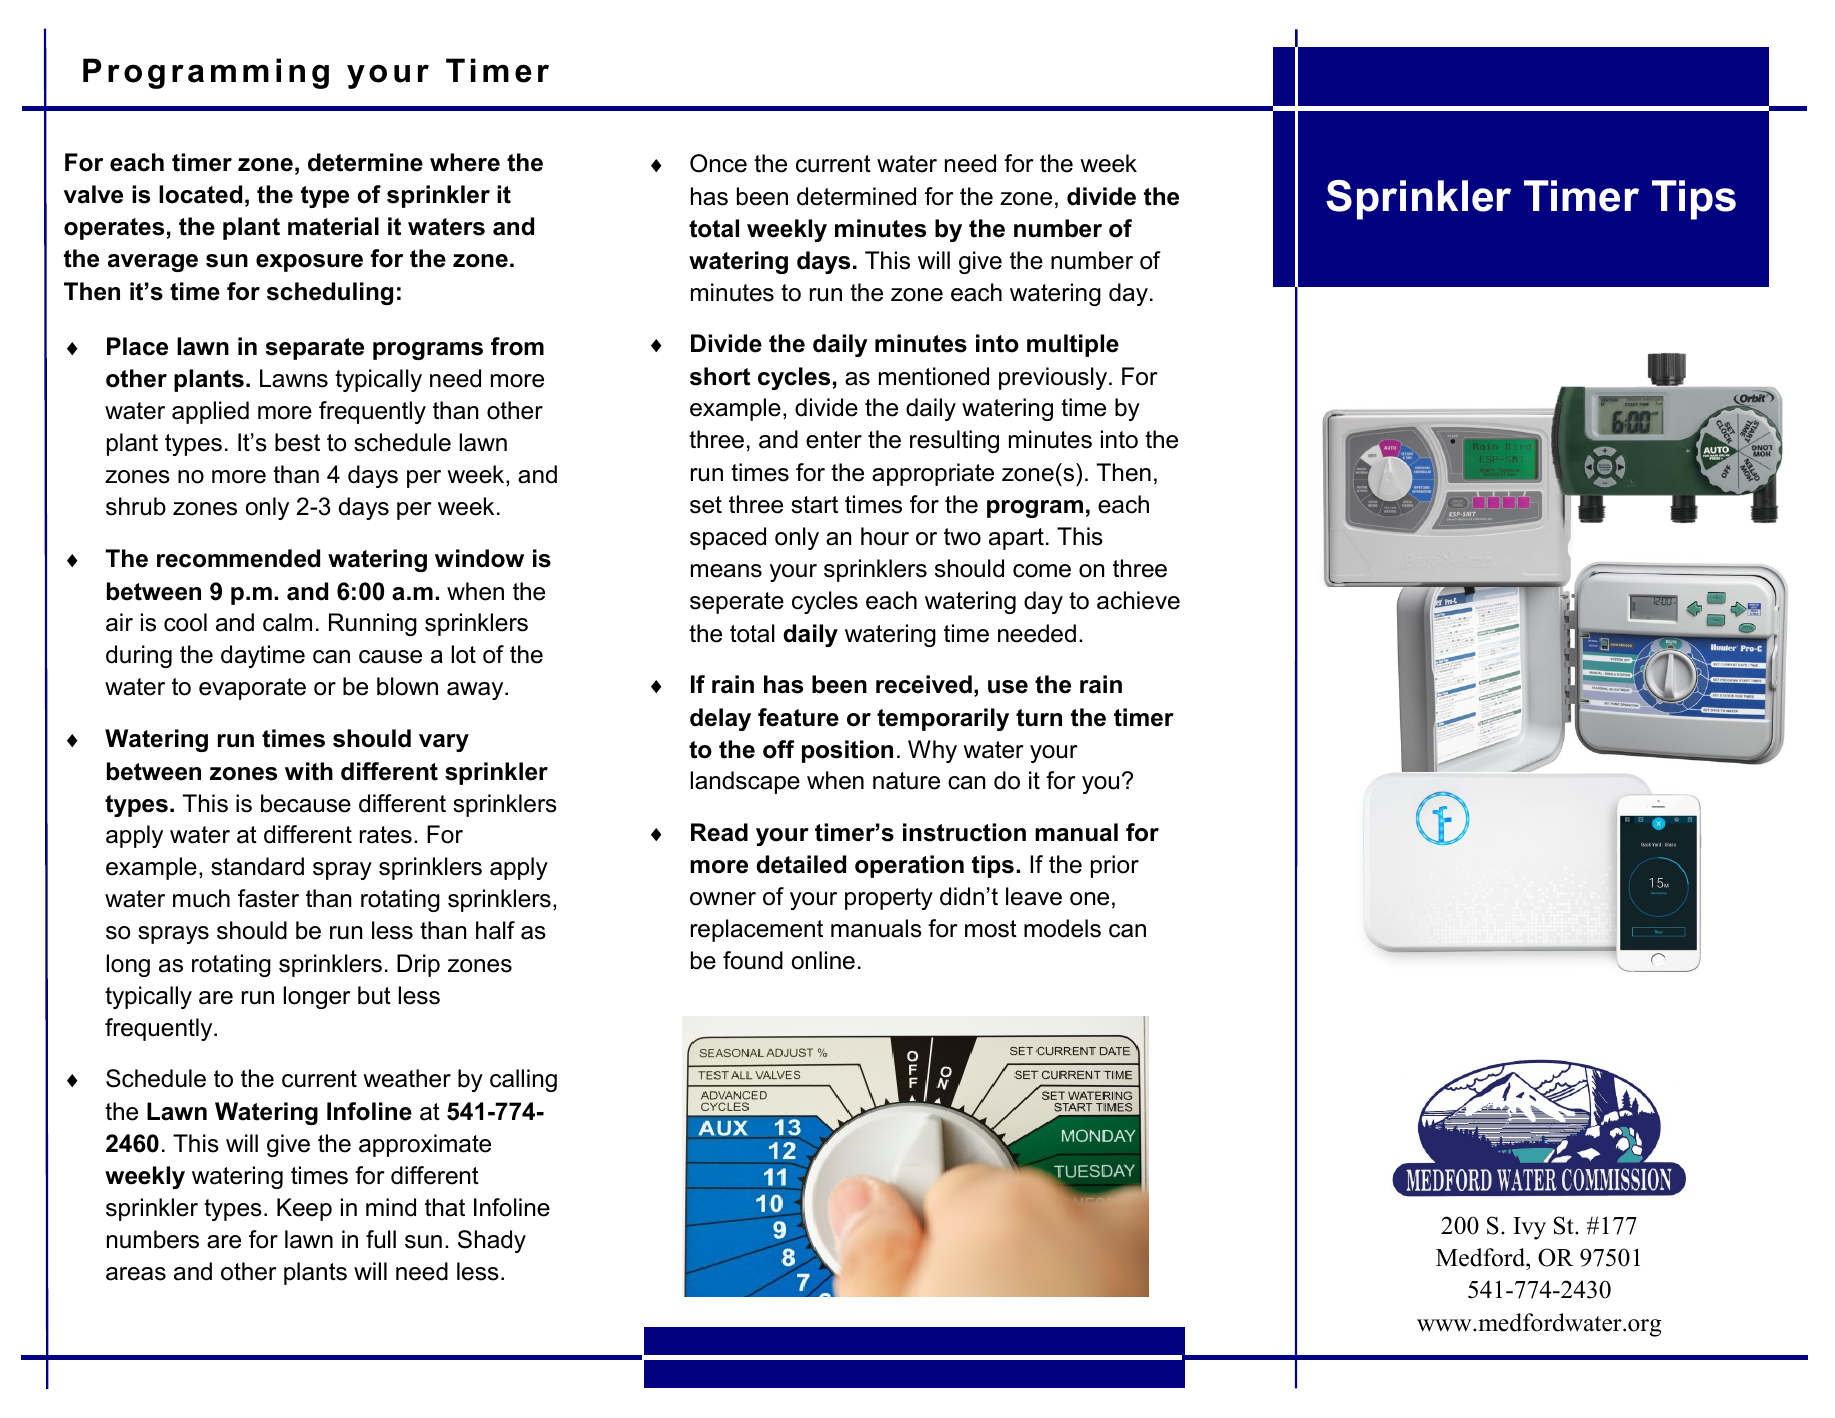 The image size is (1835, 1418). I want to click on achieve, so click(1138, 600).
